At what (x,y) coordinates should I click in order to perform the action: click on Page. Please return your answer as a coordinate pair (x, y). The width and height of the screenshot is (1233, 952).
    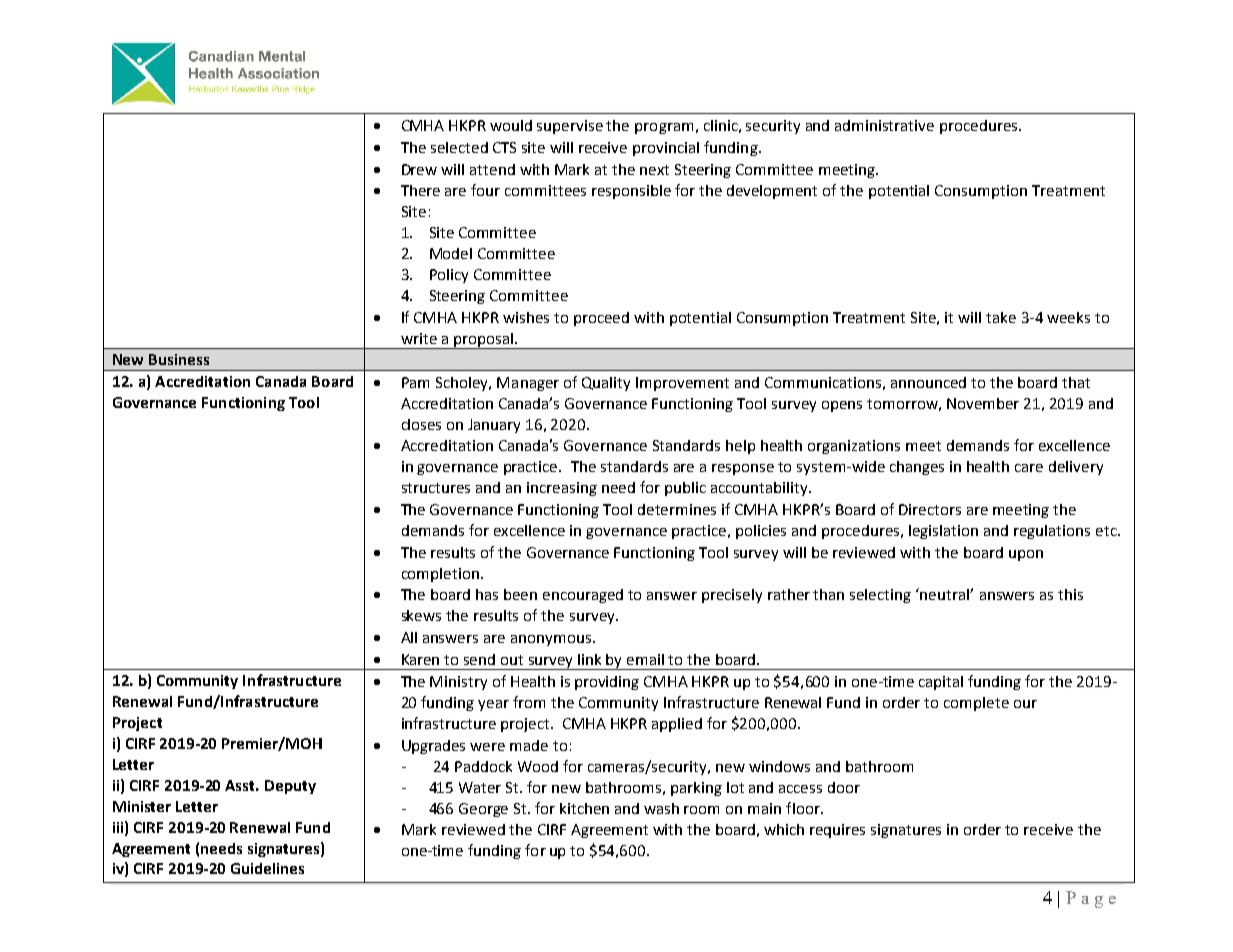
    Looking at the image, I should click on (1091, 899).
